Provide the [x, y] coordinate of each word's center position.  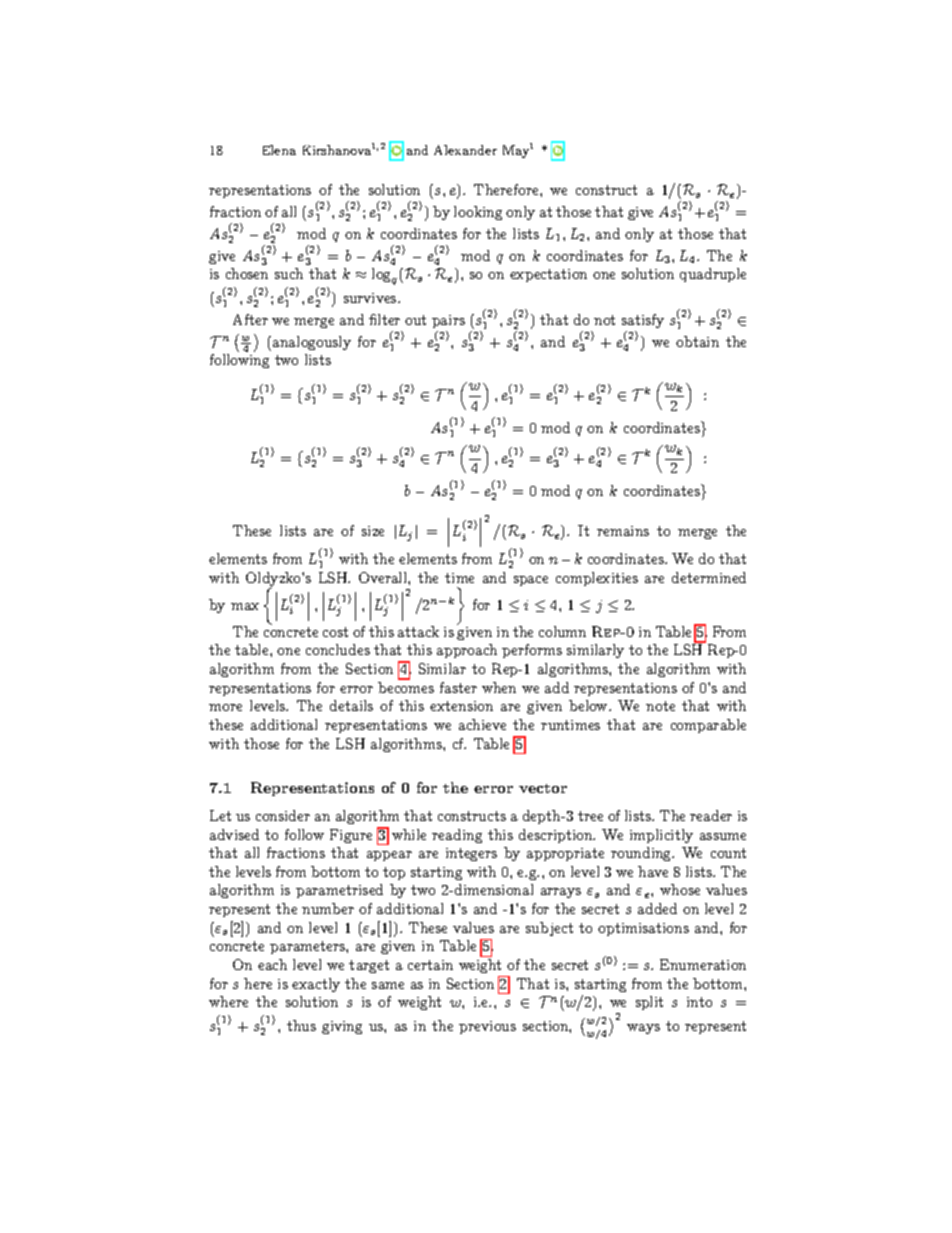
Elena [279, 150]
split [649, 1003]
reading [457, 836]
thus [301, 1025]
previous [487, 1027]
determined [709, 577]
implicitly [661, 836]
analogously [312, 343]
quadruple [713, 275]
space [531, 581]
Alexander [465, 150]
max [245, 606]
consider [283, 815]
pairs [448, 321]
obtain [697, 341]
